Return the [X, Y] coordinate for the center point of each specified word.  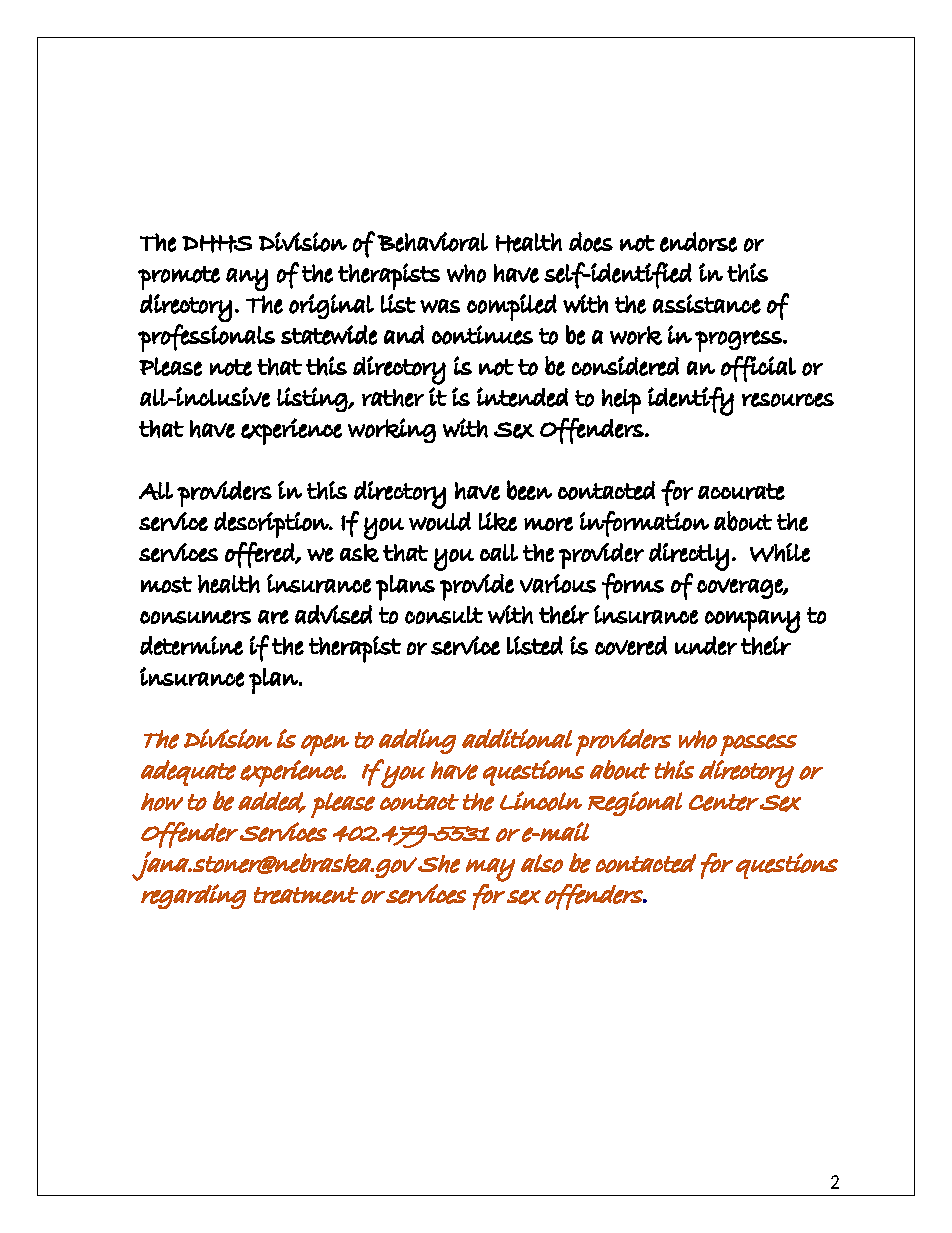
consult [444, 615]
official [758, 369]
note [231, 367]
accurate [741, 491]
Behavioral [432, 242]
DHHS [217, 244]
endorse [698, 242]
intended [522, 397]
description [272, 525]
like [498, 521]
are [273, 617]
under [706, 645]
